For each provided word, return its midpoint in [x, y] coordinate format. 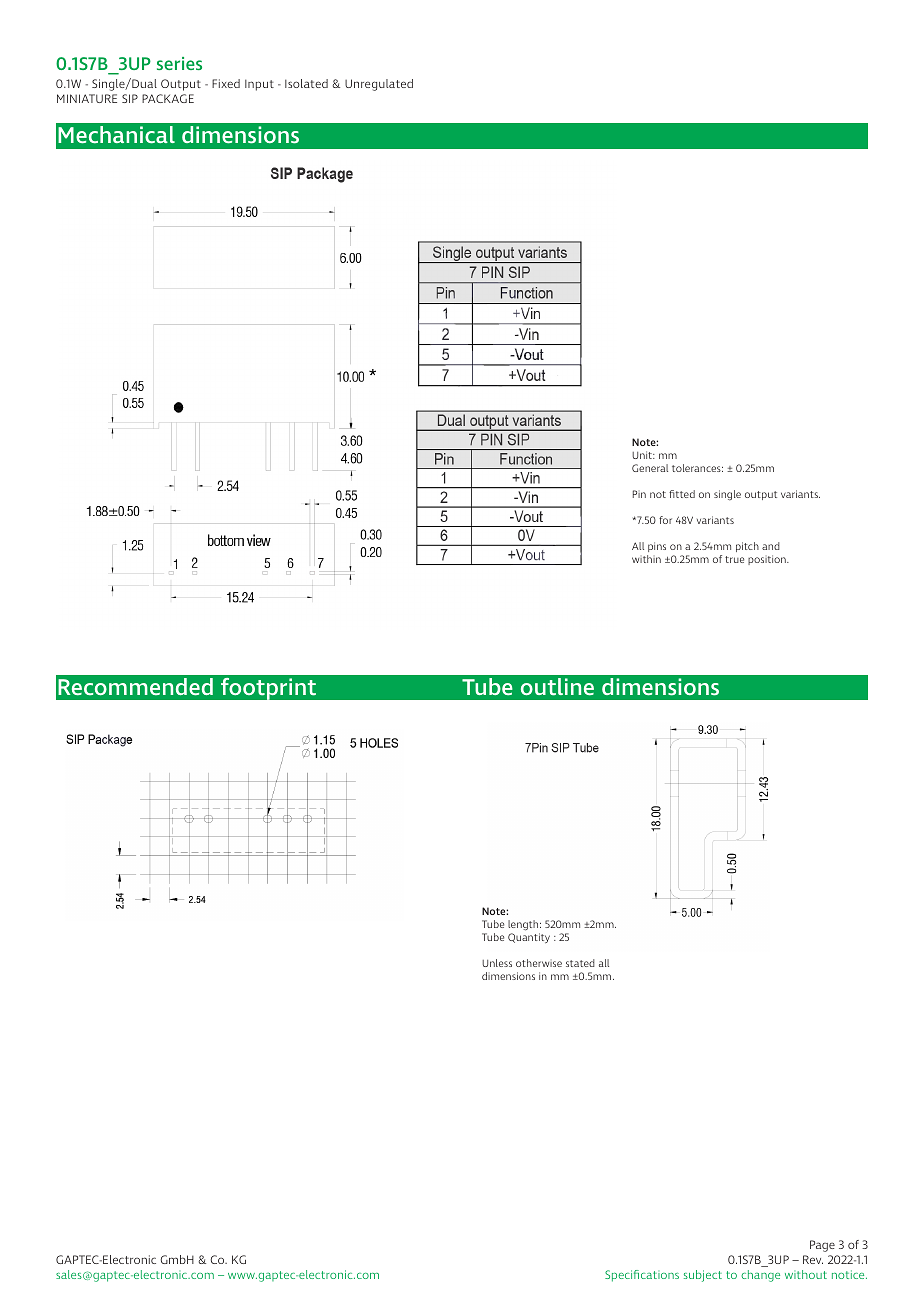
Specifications [642, 1276]
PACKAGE [168, 98]
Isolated [306, 83]
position [768, 560]
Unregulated [379, 85]
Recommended [135, 687]
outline [557, 687]
